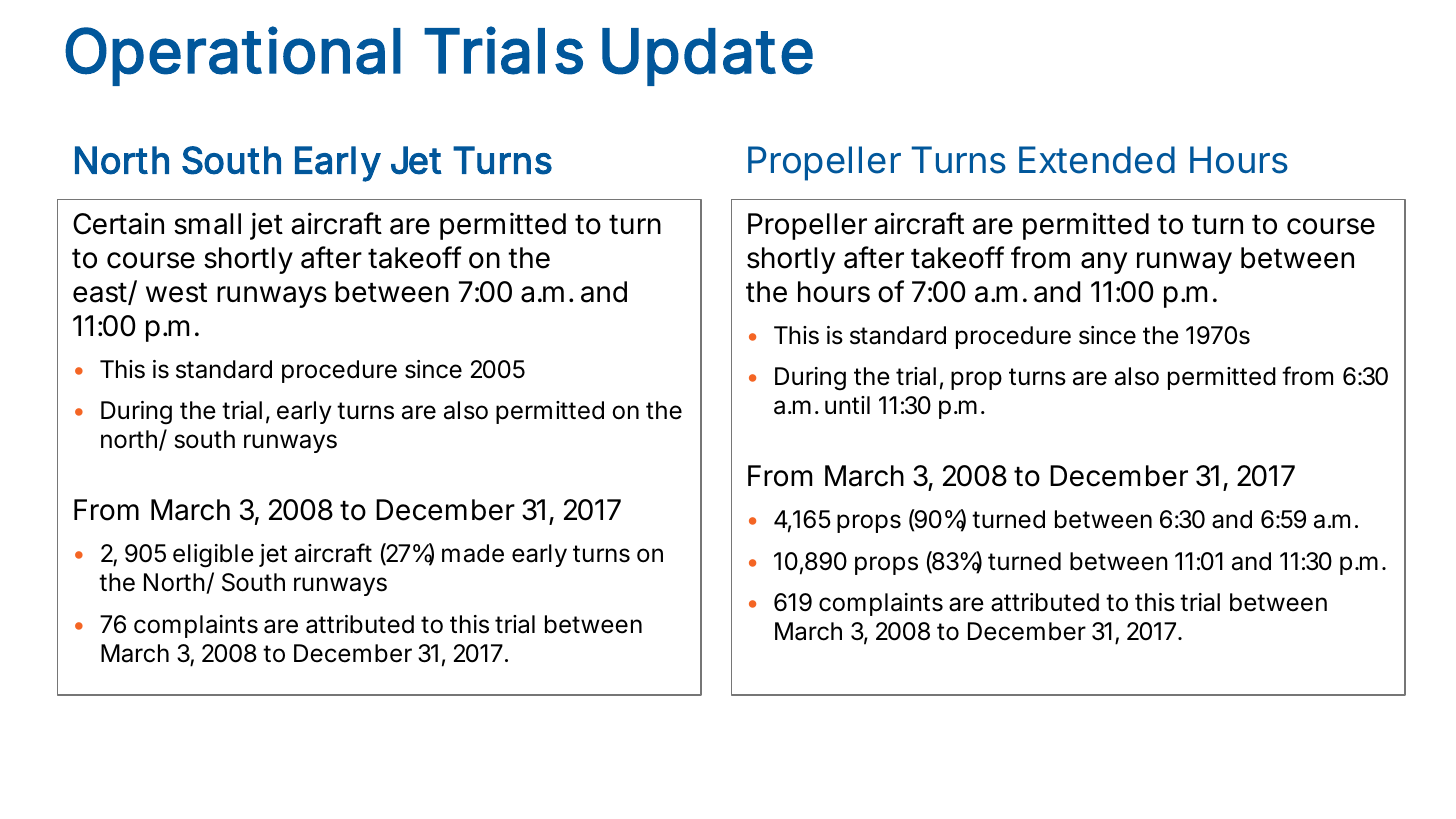  I want to click on west, so click(176, 293).
